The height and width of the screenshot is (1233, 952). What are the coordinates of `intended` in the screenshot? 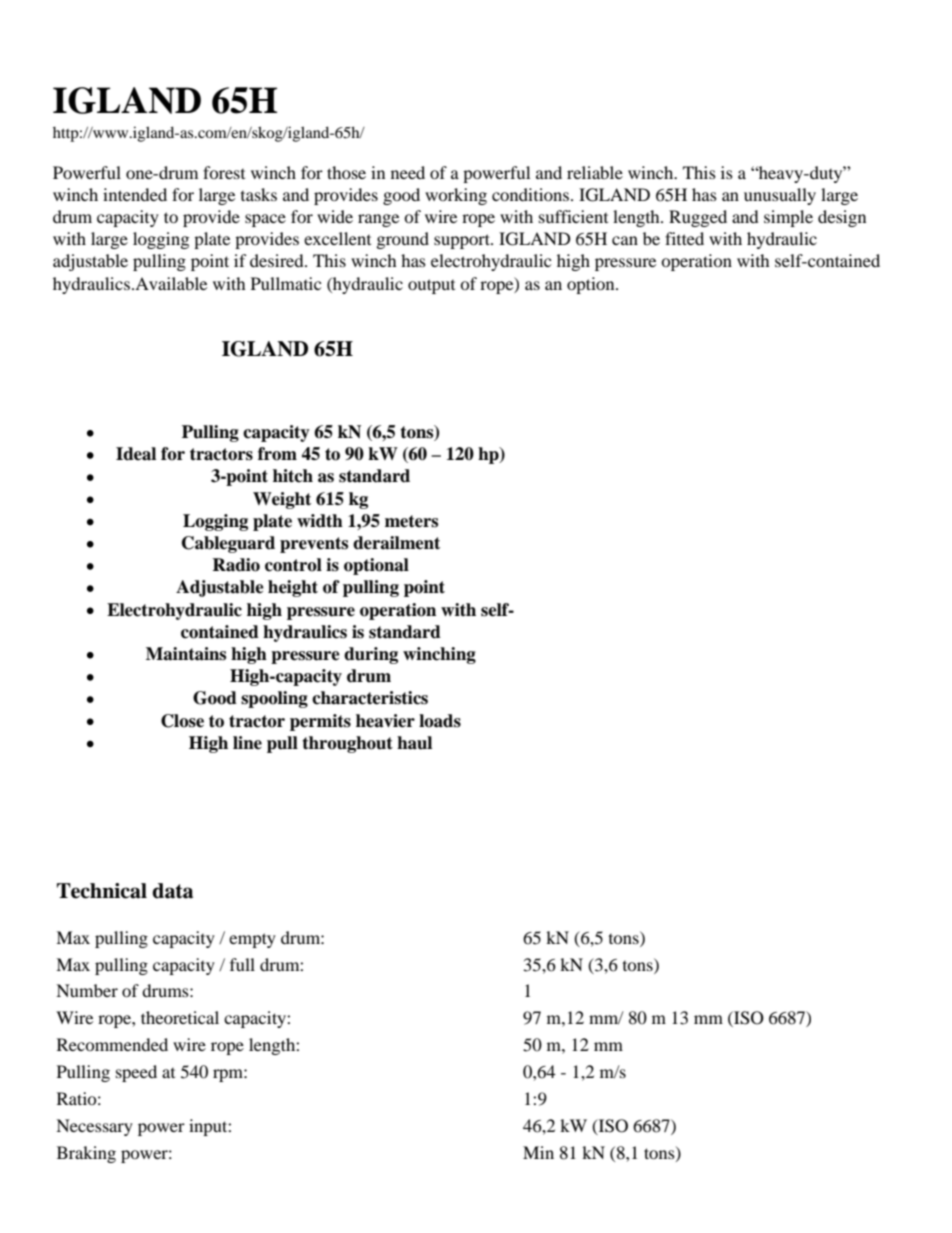 It's located at (135, 194).
